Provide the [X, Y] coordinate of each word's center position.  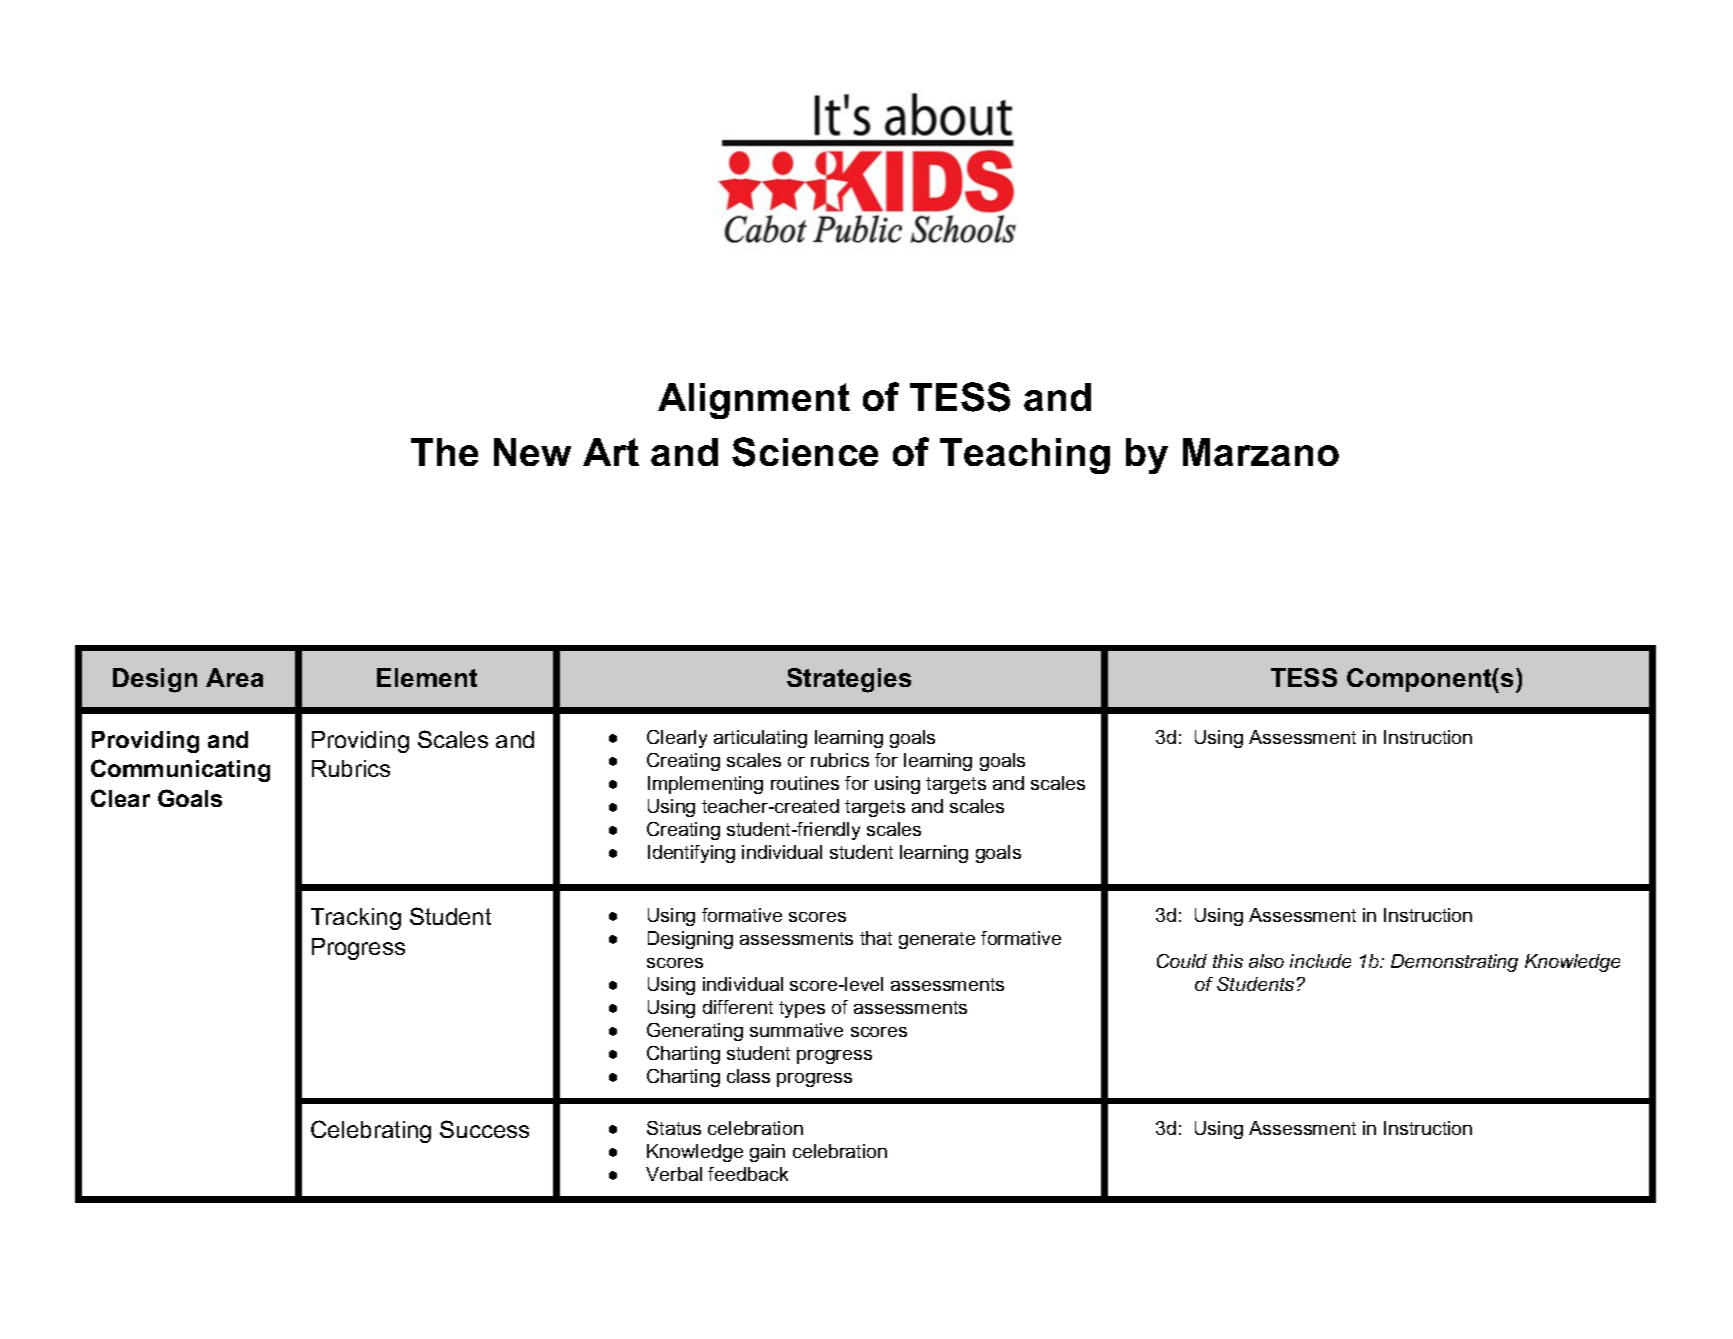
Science [805, 452]
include [1320, 961]
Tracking [356, 919]
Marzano [1261, 452]
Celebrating [371, 1131]
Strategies [849, 680]
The [444, 452]
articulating [760, 739]
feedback [748, 1174]
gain [767, 1153]
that [876, 938]
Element [427, 677]
